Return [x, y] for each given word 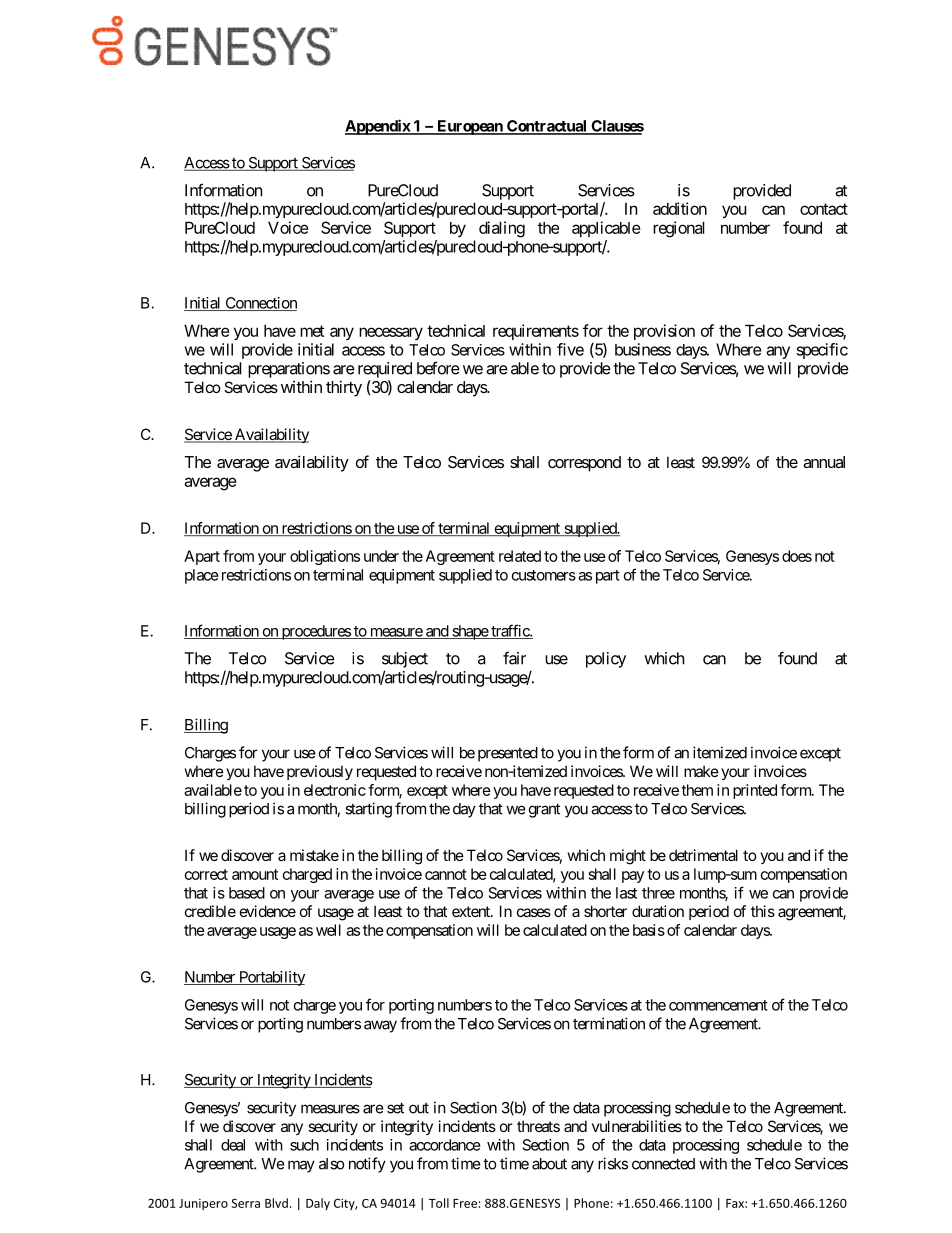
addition [680, 208]
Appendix [378, 127]
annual [824, 462]
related [520, 556]
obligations [325, 557]
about [549, 1164]
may [301, 1166]
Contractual [547, 127]
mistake [314, 855]
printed [755, 791]
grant [544, 810]
